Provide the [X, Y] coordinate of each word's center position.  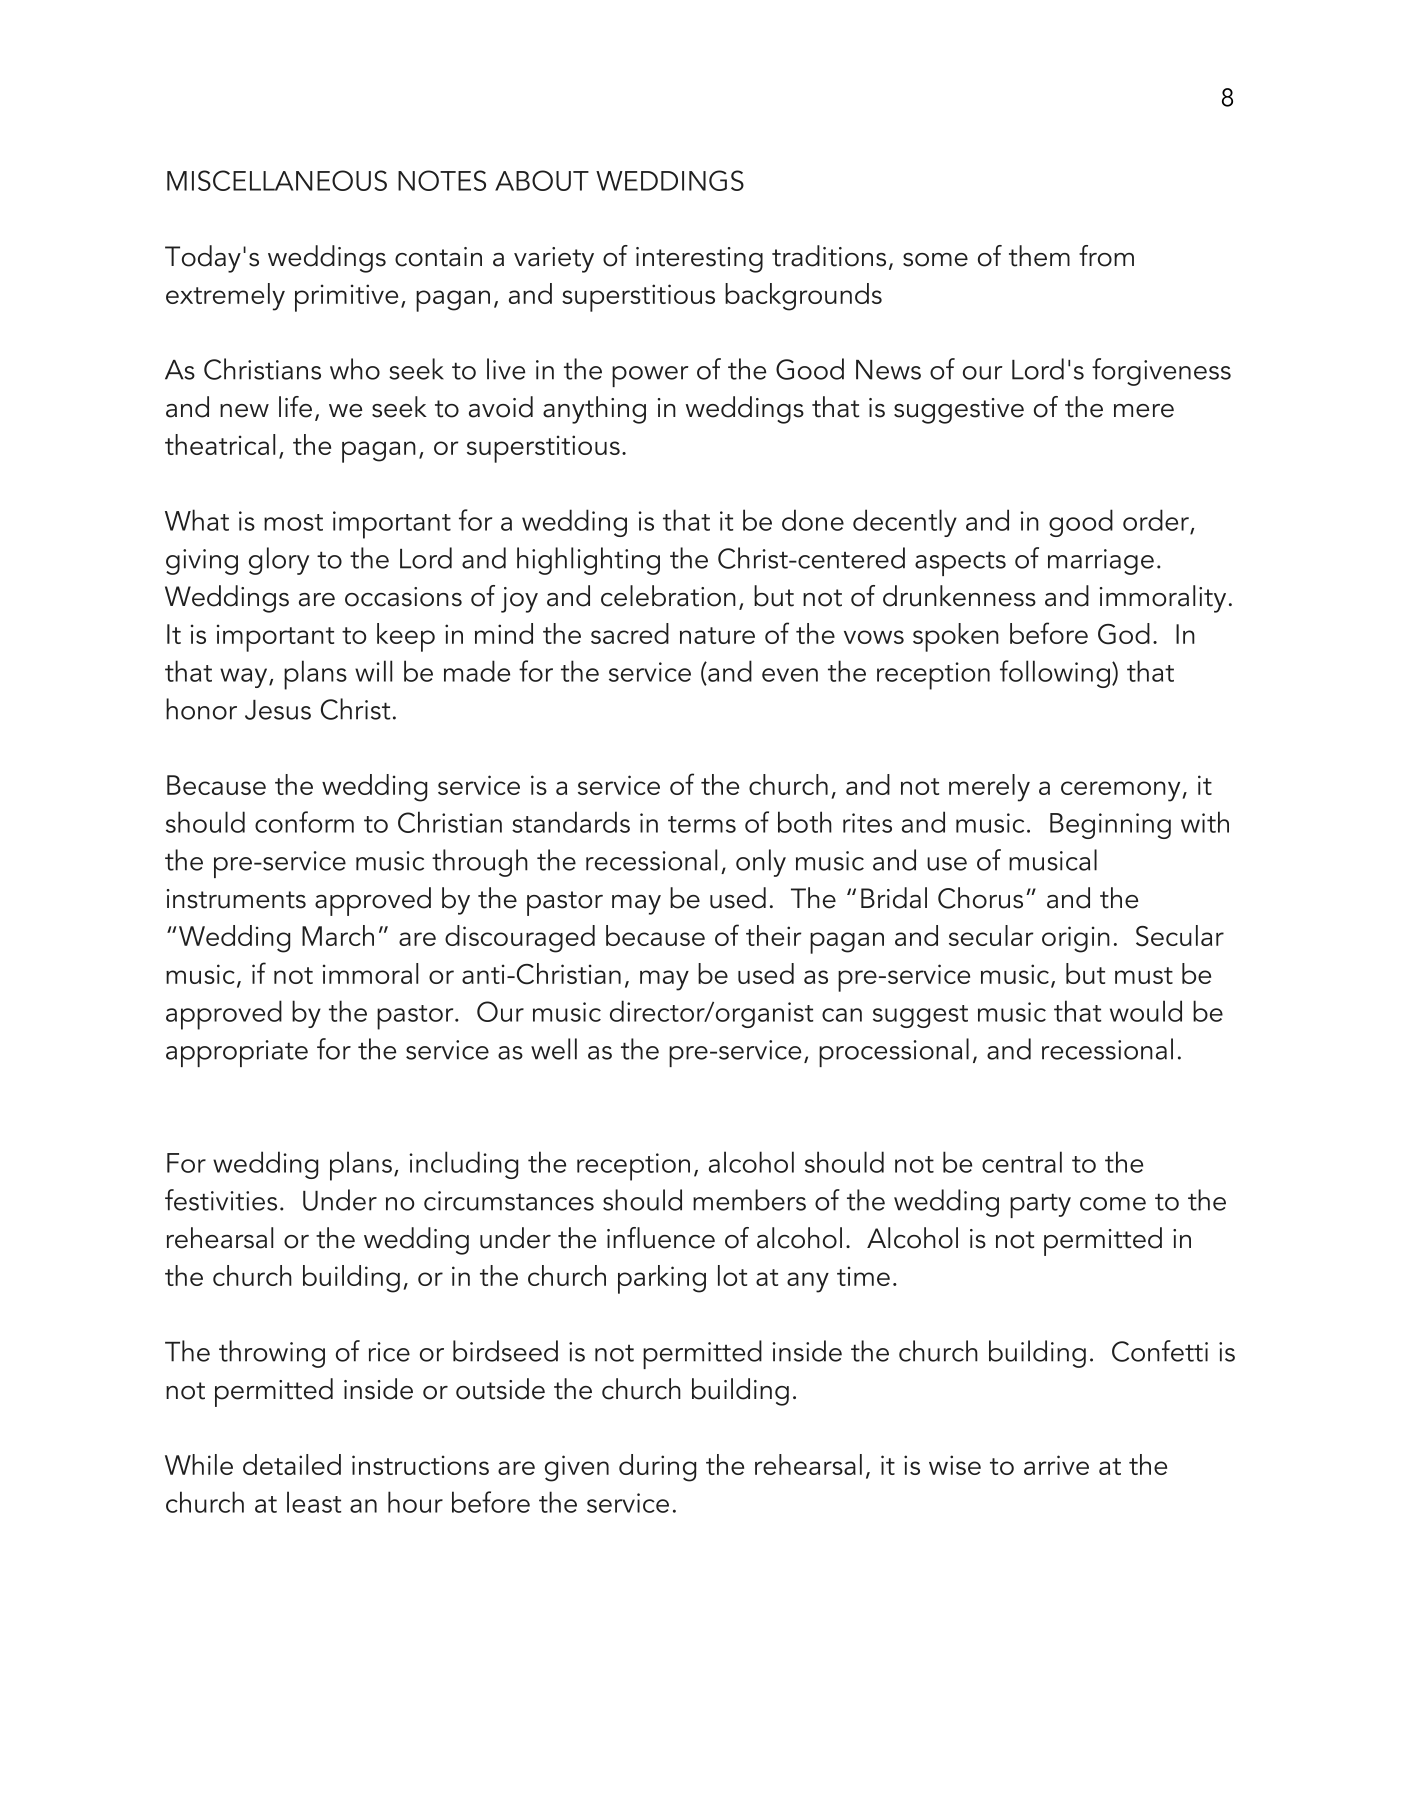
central [1022, 1162]
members [749, 1200]
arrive [1056, 1465]
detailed [292, 1464]
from [1106, 256]
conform [304, 822]
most [293, 522]
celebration [668, 596]
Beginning [1110, 826]
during [657, 1468]
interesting [699, 260]
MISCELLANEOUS [277, 180]
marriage [1101, 562]
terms [702, 824]
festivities [221, 1200]
